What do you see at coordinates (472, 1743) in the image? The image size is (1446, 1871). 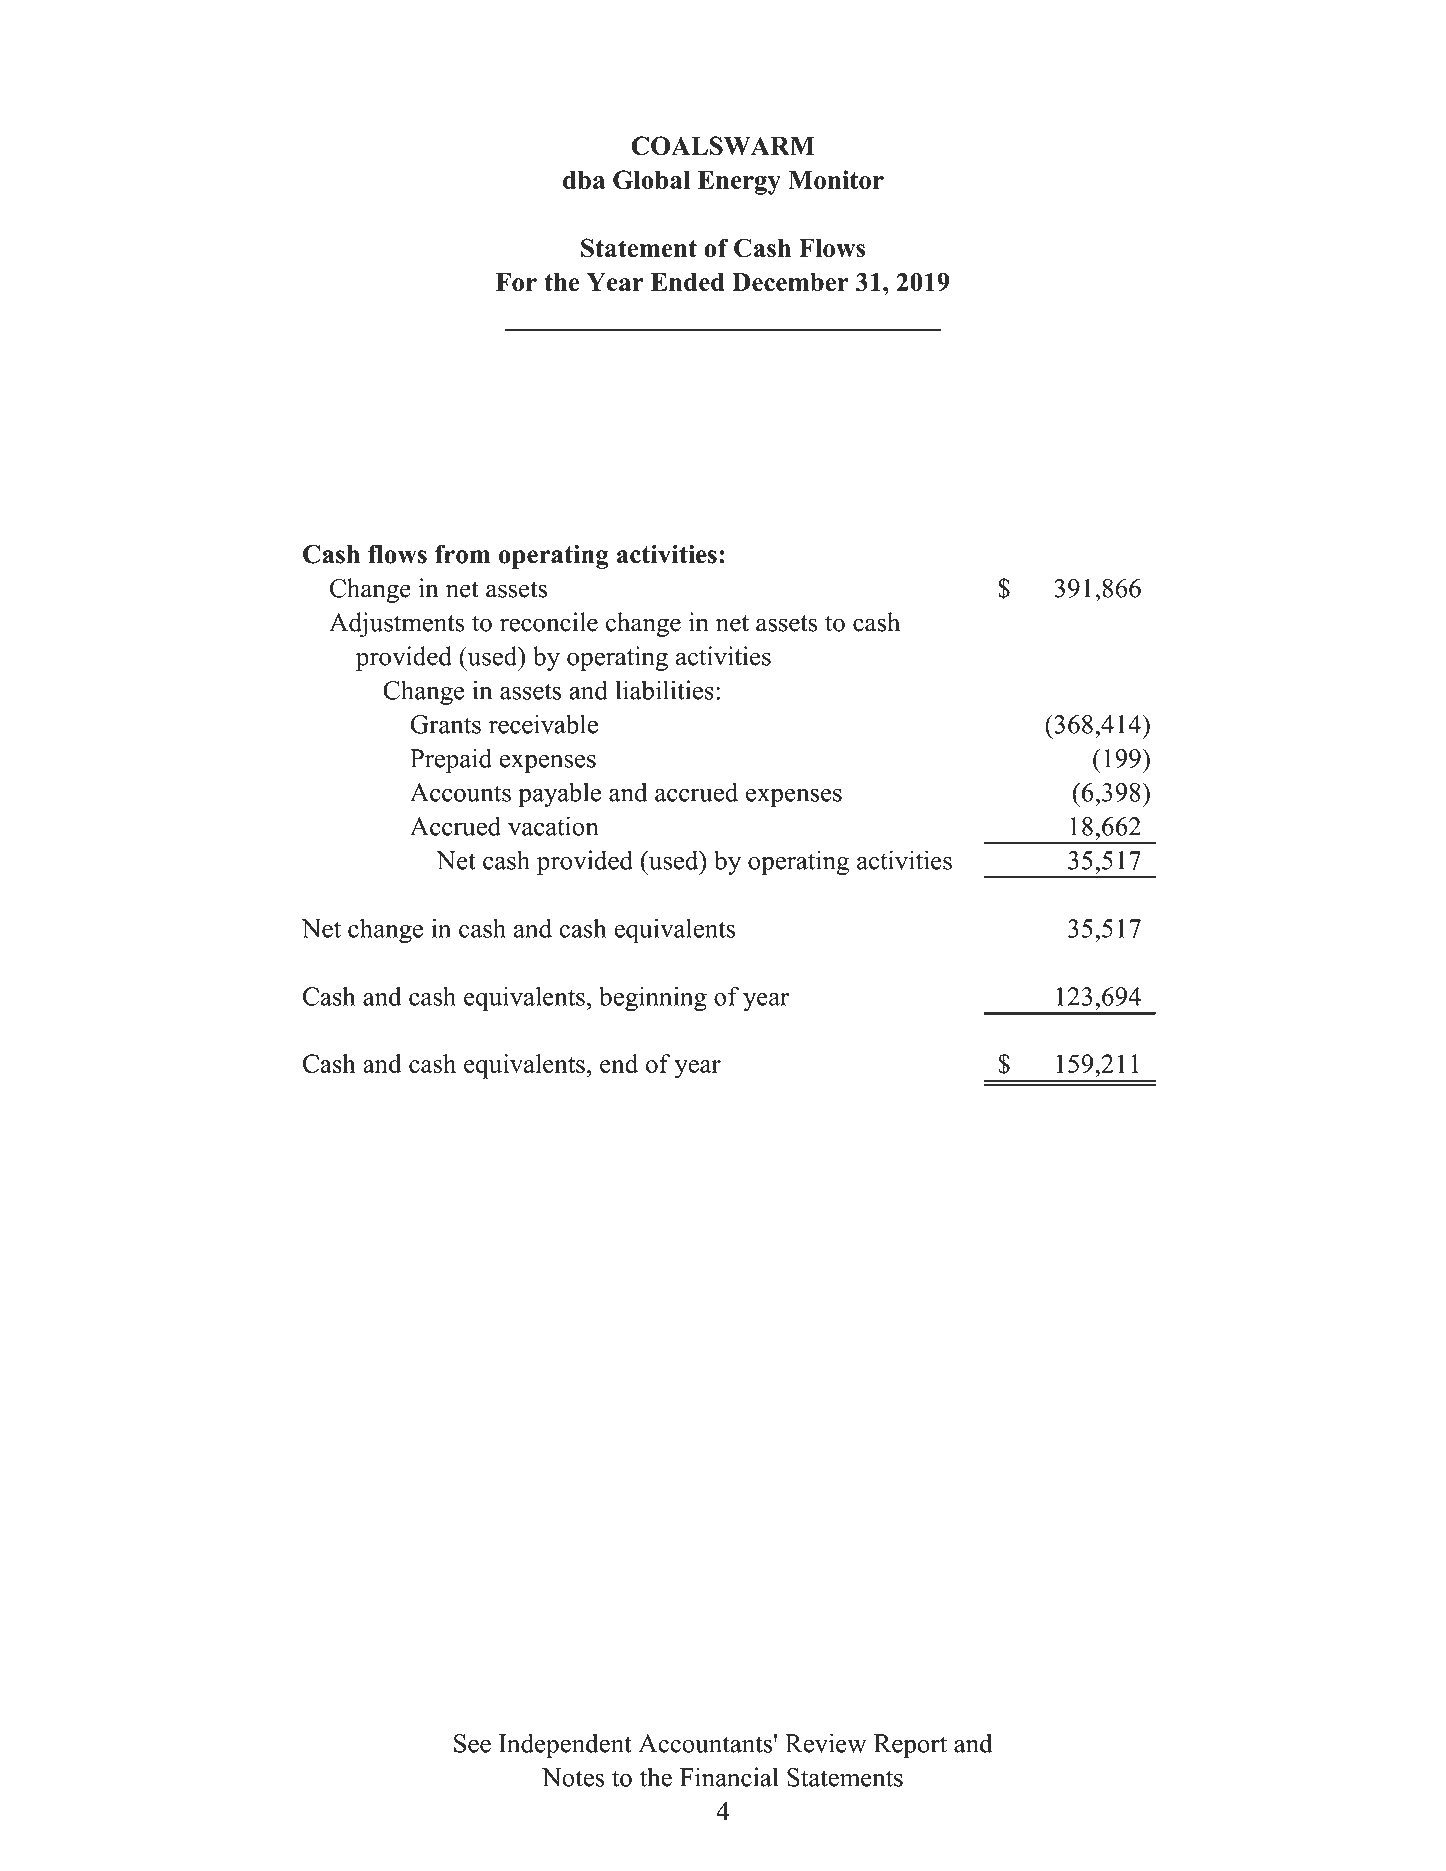 I see `See` at bounding box center [472, 1743].
